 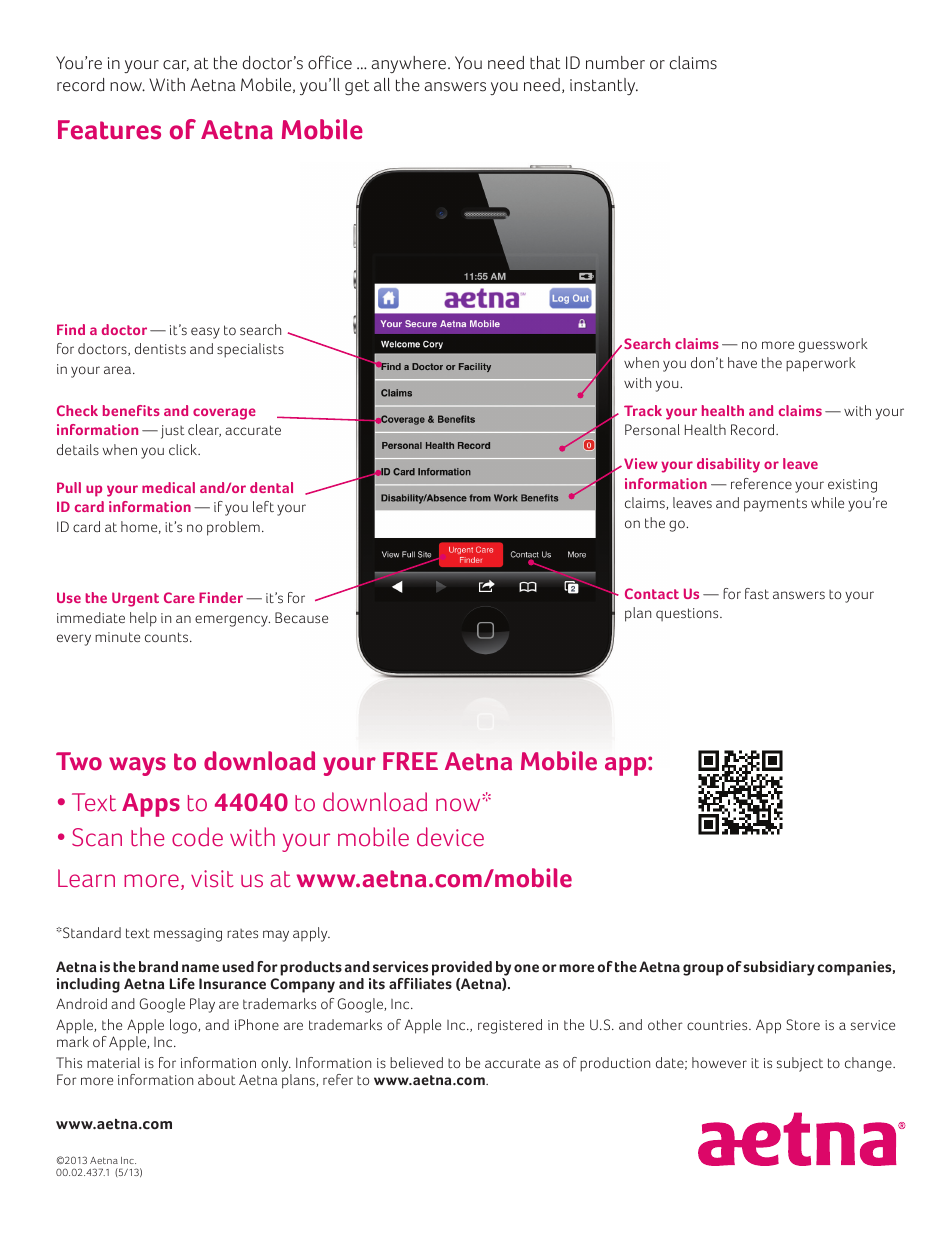 What do you see at coordinates (410, 64) in the image?
I see `anywhere` at bounding box center [410, 64].
